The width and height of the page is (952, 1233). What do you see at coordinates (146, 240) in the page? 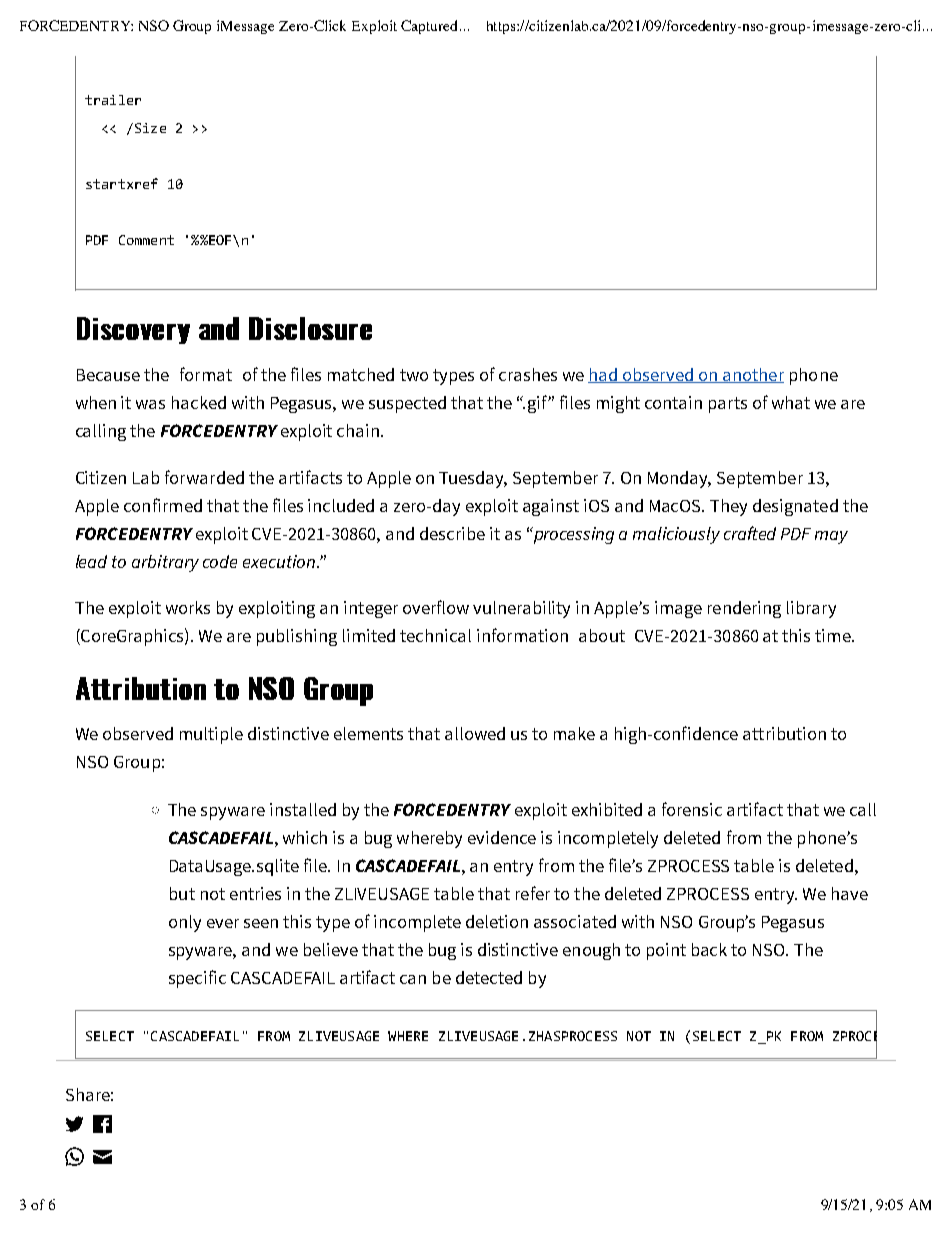
I see `Comment` at bounding box center [146, 240].
